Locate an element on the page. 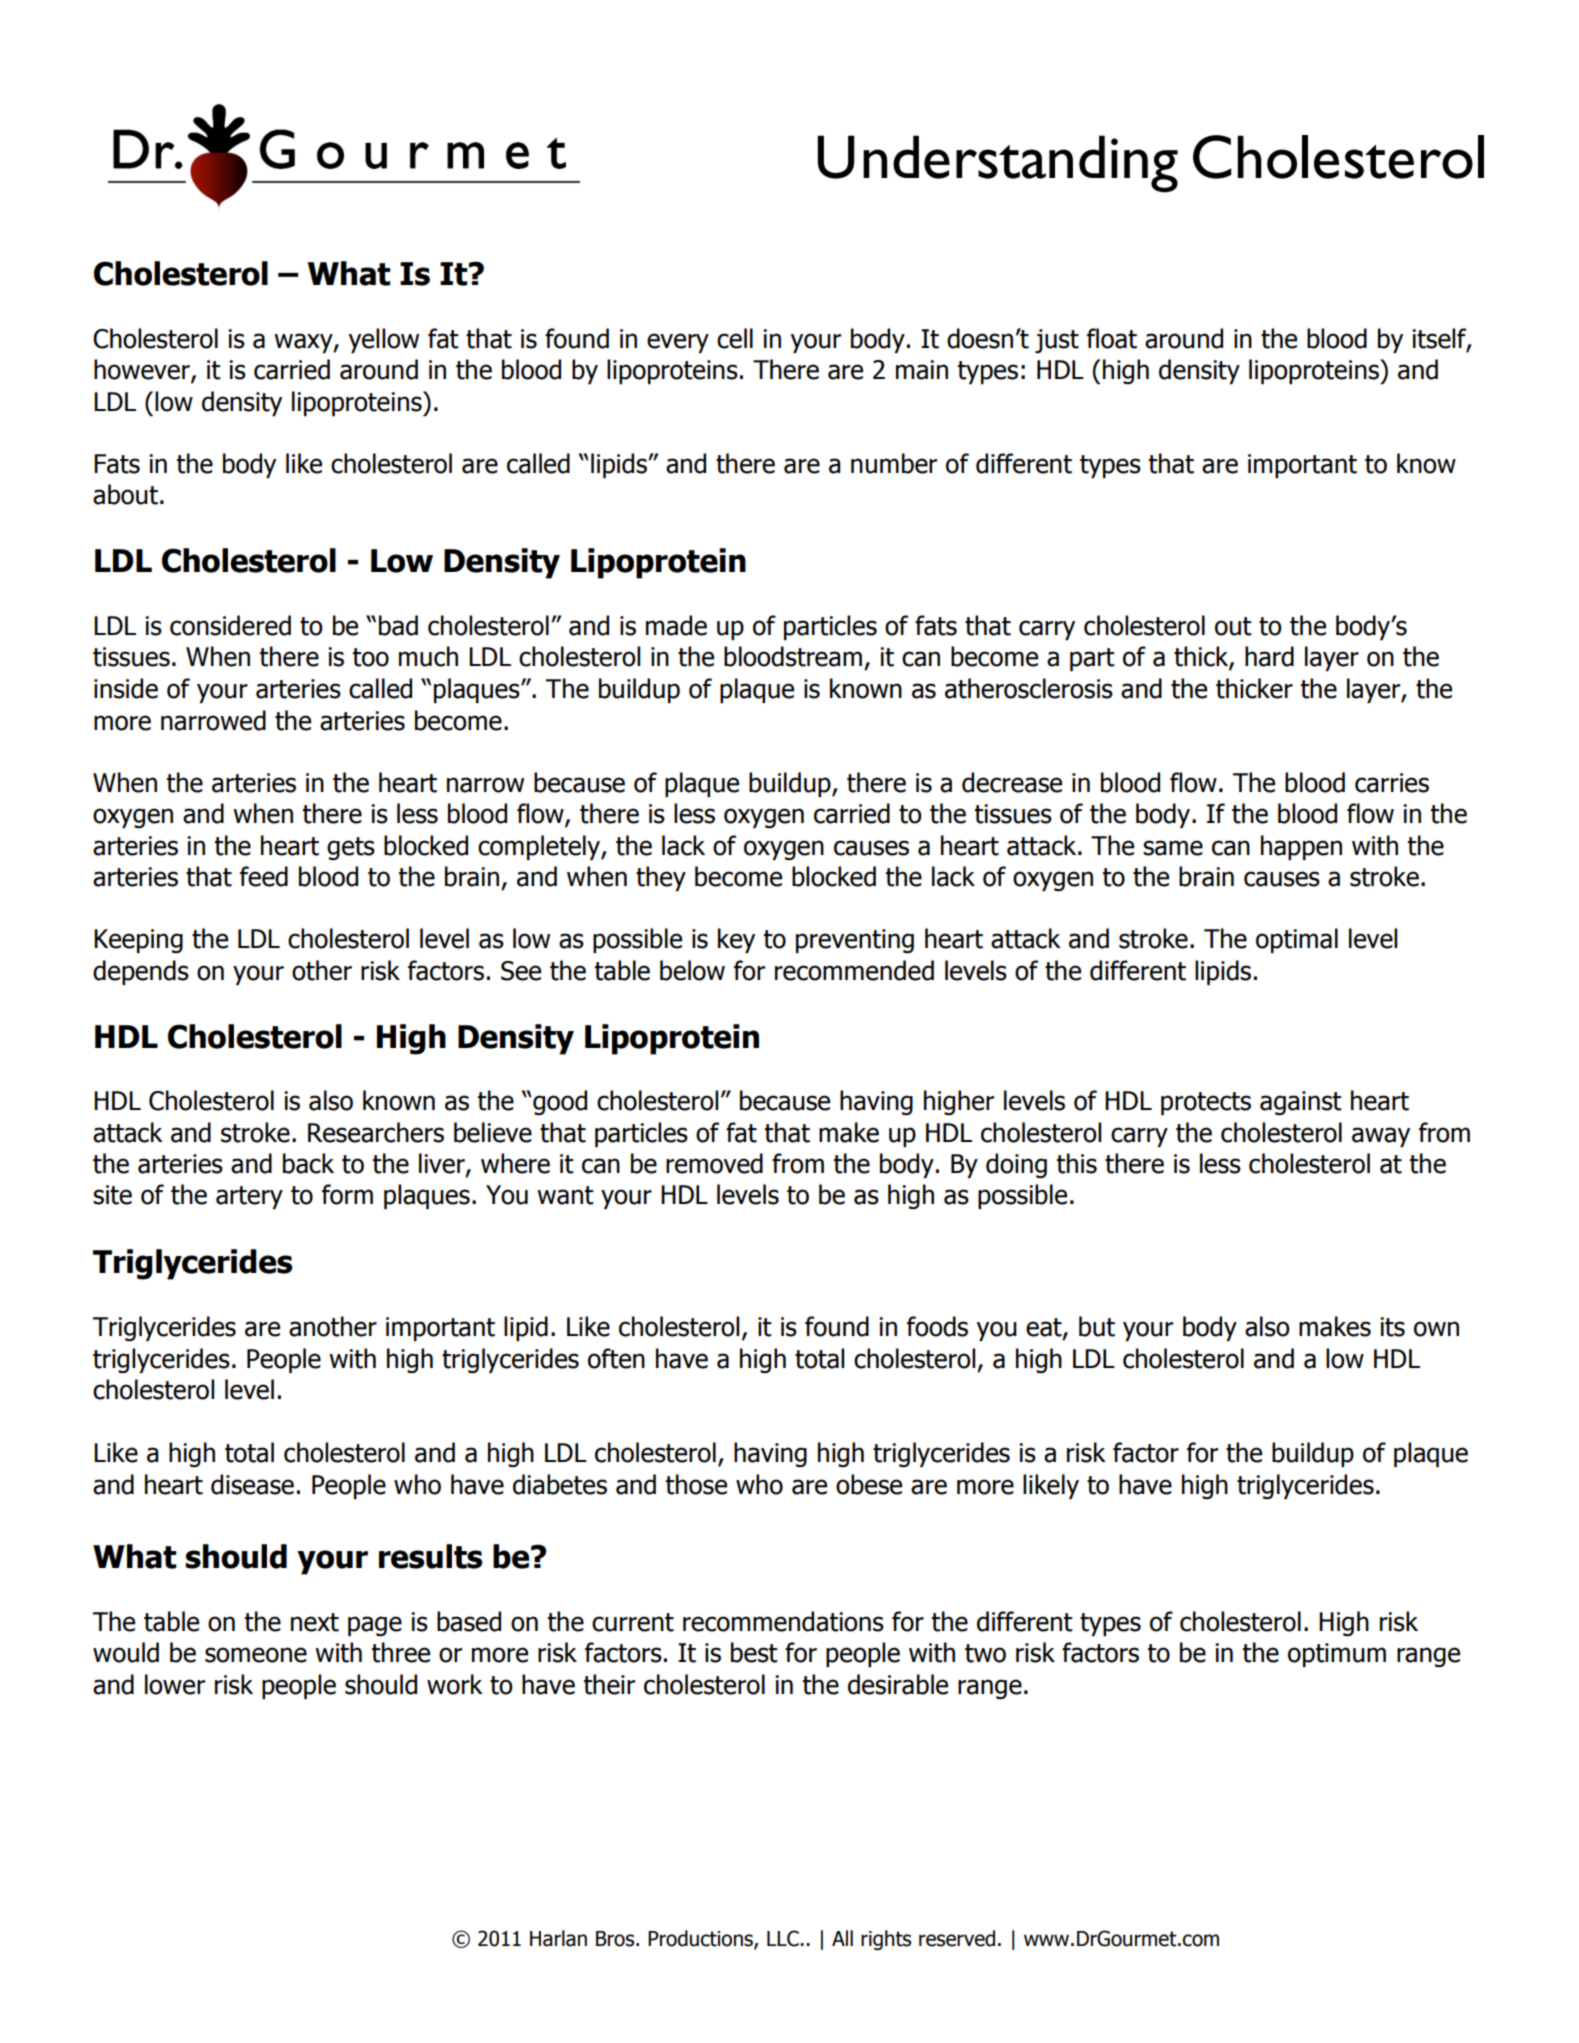 The height and width of the document is (2043, 1579). protects is located at coordinates (1206, 1103).
